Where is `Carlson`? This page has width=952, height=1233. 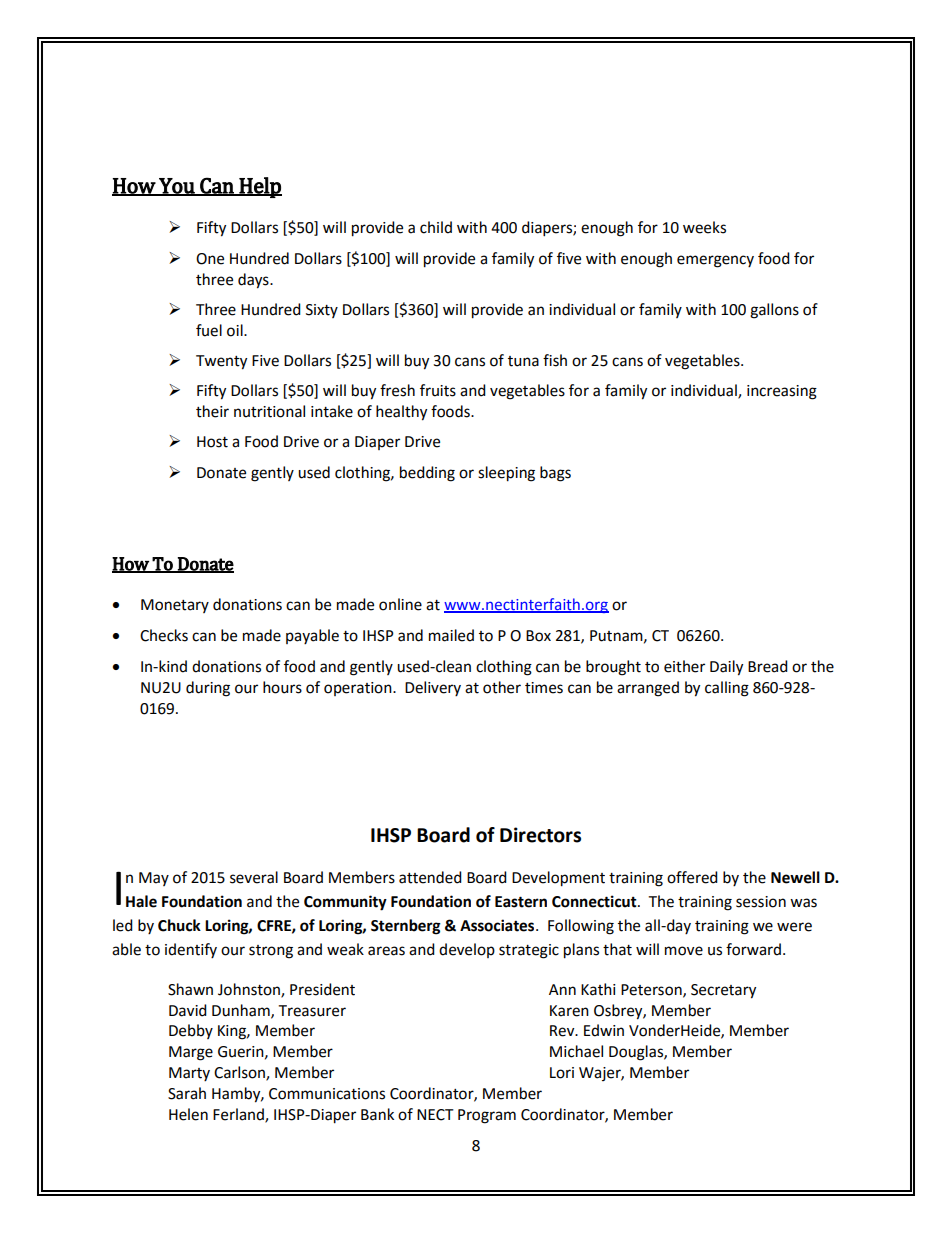 Carlson is located at coordinates (240, 1073).
